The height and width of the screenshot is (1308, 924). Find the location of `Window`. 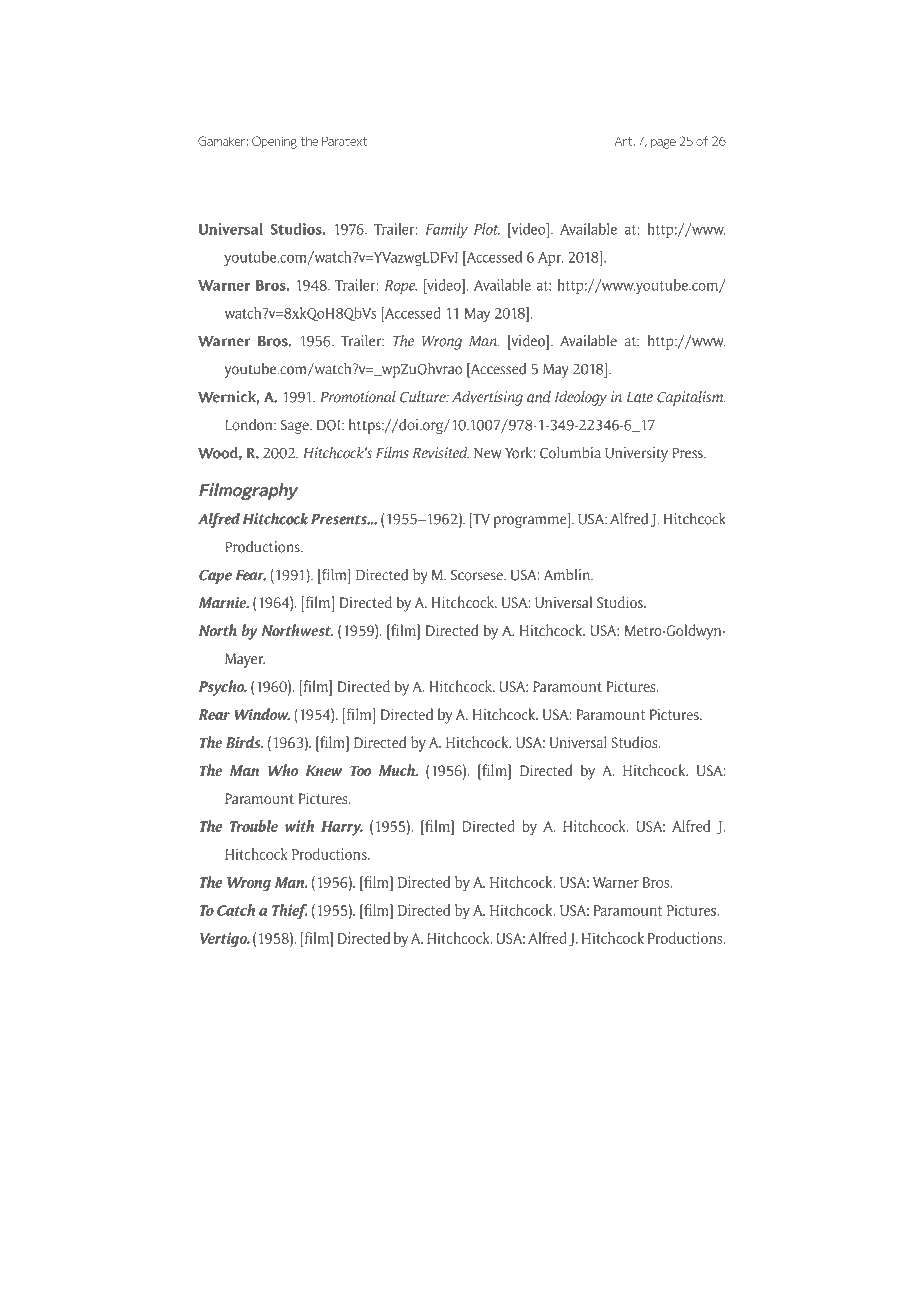

Window is located at coordinates (262, 714).
